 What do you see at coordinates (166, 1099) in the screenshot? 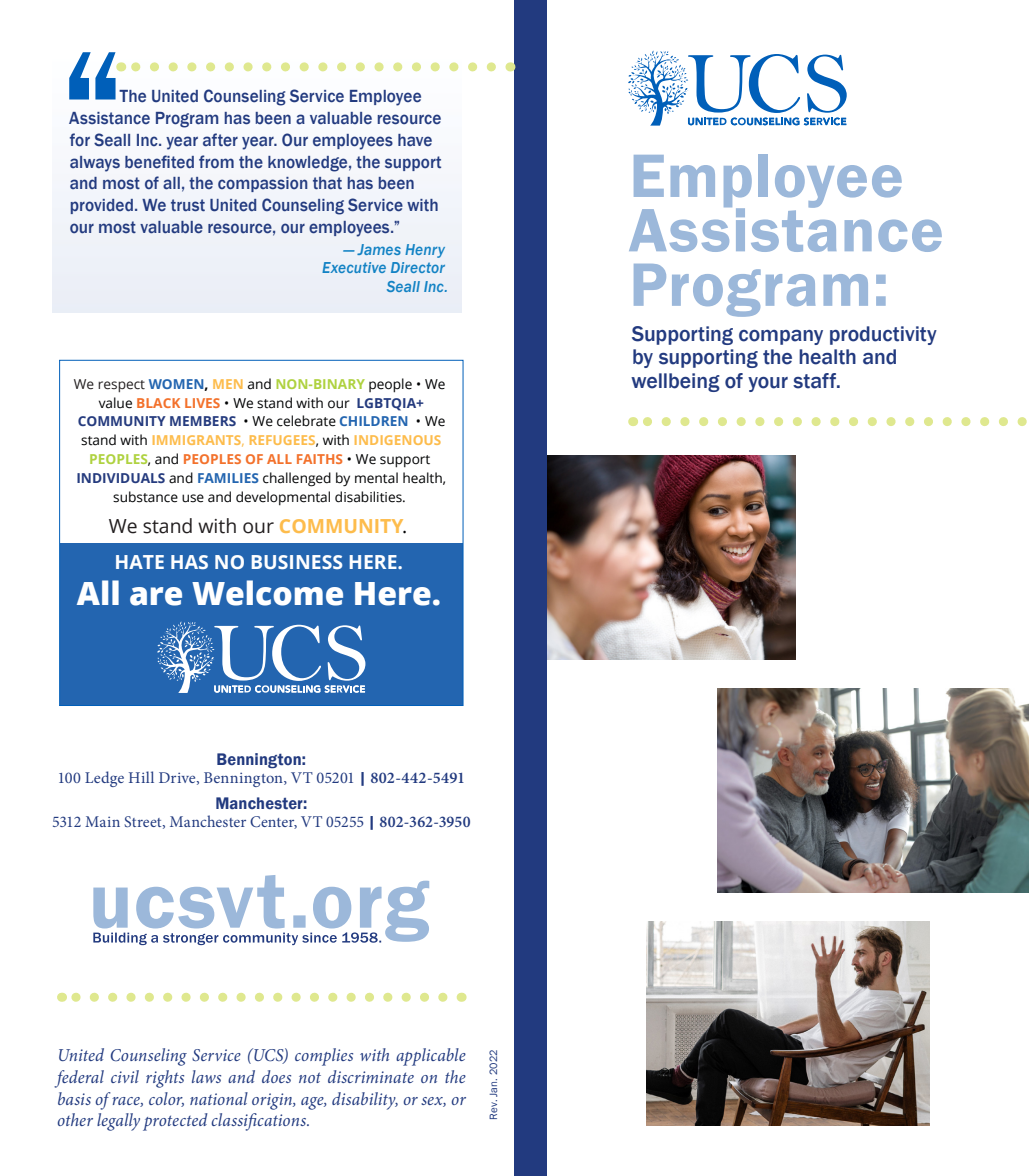
I see `color` at bounding box center [166, 1099].
